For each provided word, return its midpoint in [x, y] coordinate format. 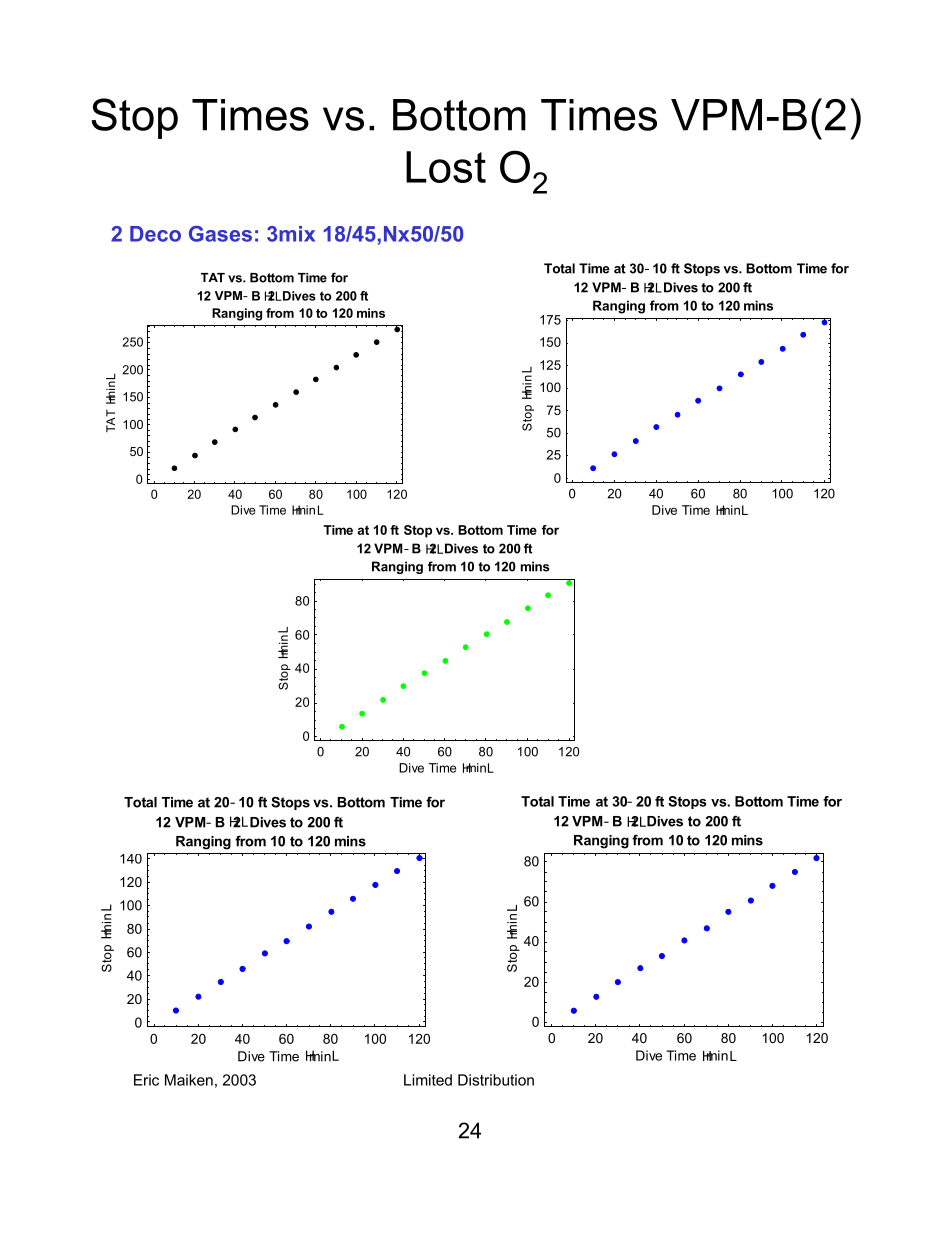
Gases [220, 233]
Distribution [496, 1080]
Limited [428, 1080]
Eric [146, 1080]
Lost [446, 167]
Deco [155, 234]
